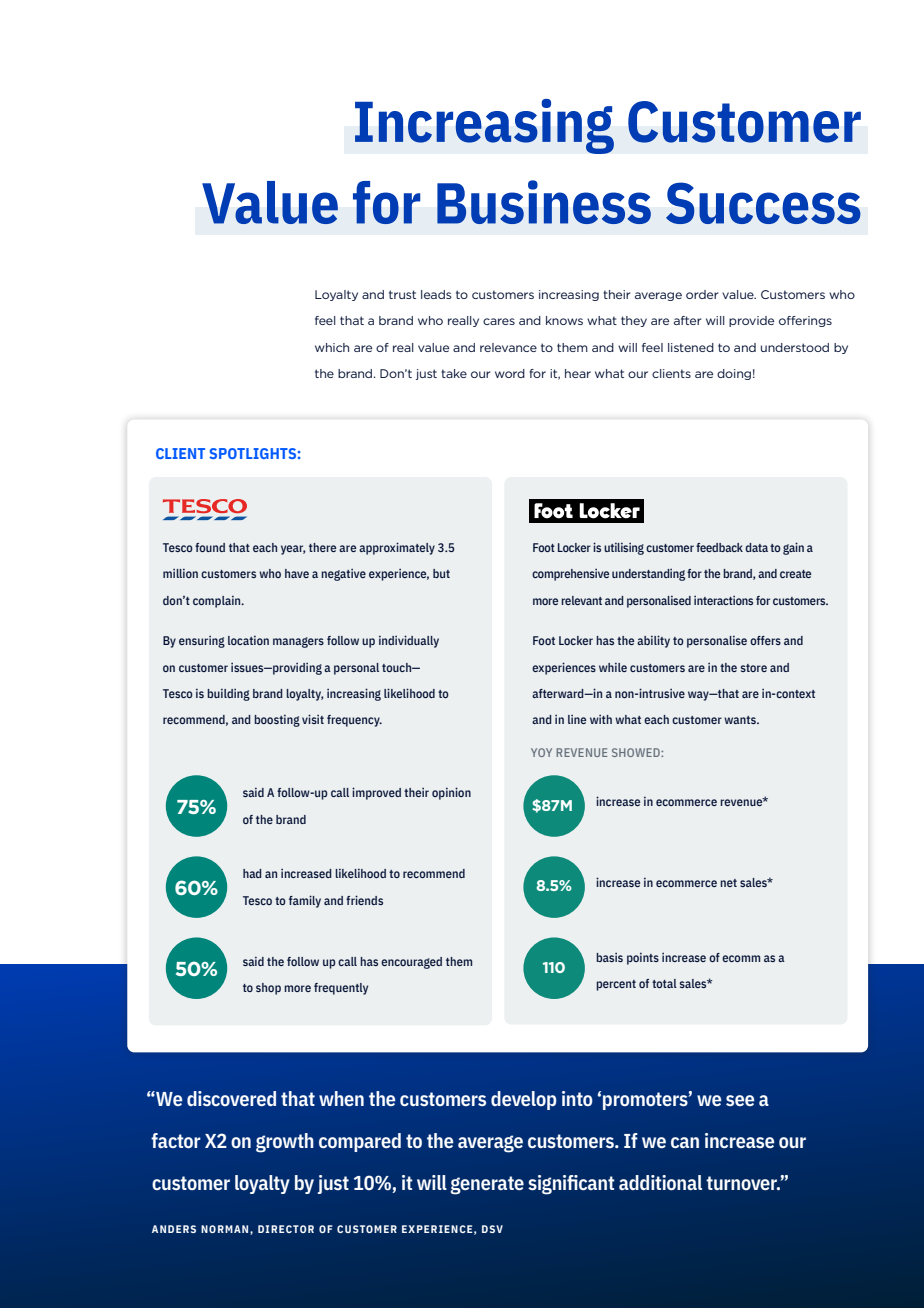 The image size is (924, 1308). Describe the element at coordinates (541, 752) in the screenshot. I see `YOY` at that location.
